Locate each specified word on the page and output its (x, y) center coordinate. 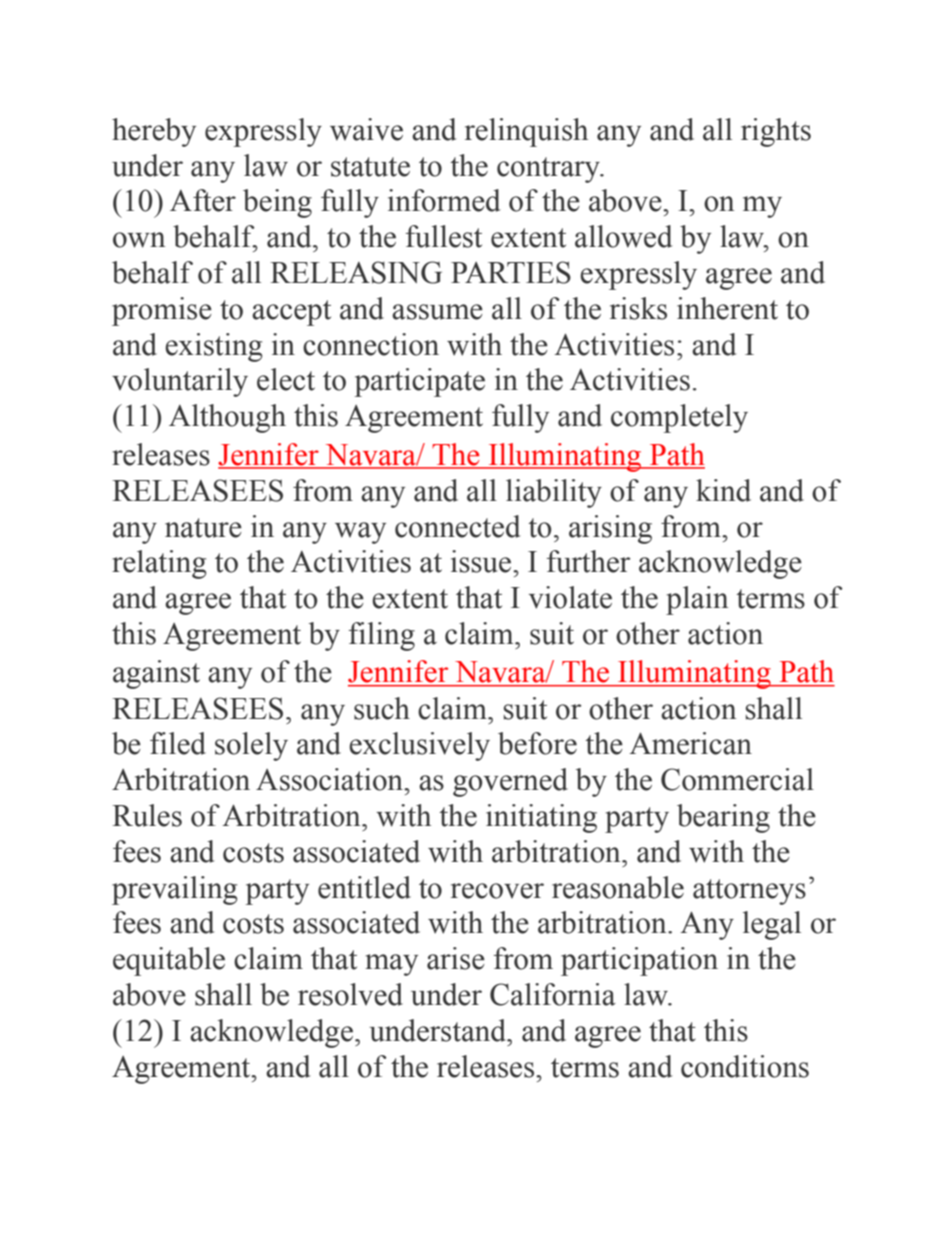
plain (697, 600)
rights (776, 132)
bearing (723, 818)
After (203, 200)
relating (159, 564)
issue (482, 561)
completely (679, 418)
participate (419, 382)
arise (456, 958)
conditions (745, 1066)
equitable (169, 961)
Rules (147, 815)
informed (444, 200)
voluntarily (180, 382)
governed (510, 782)
